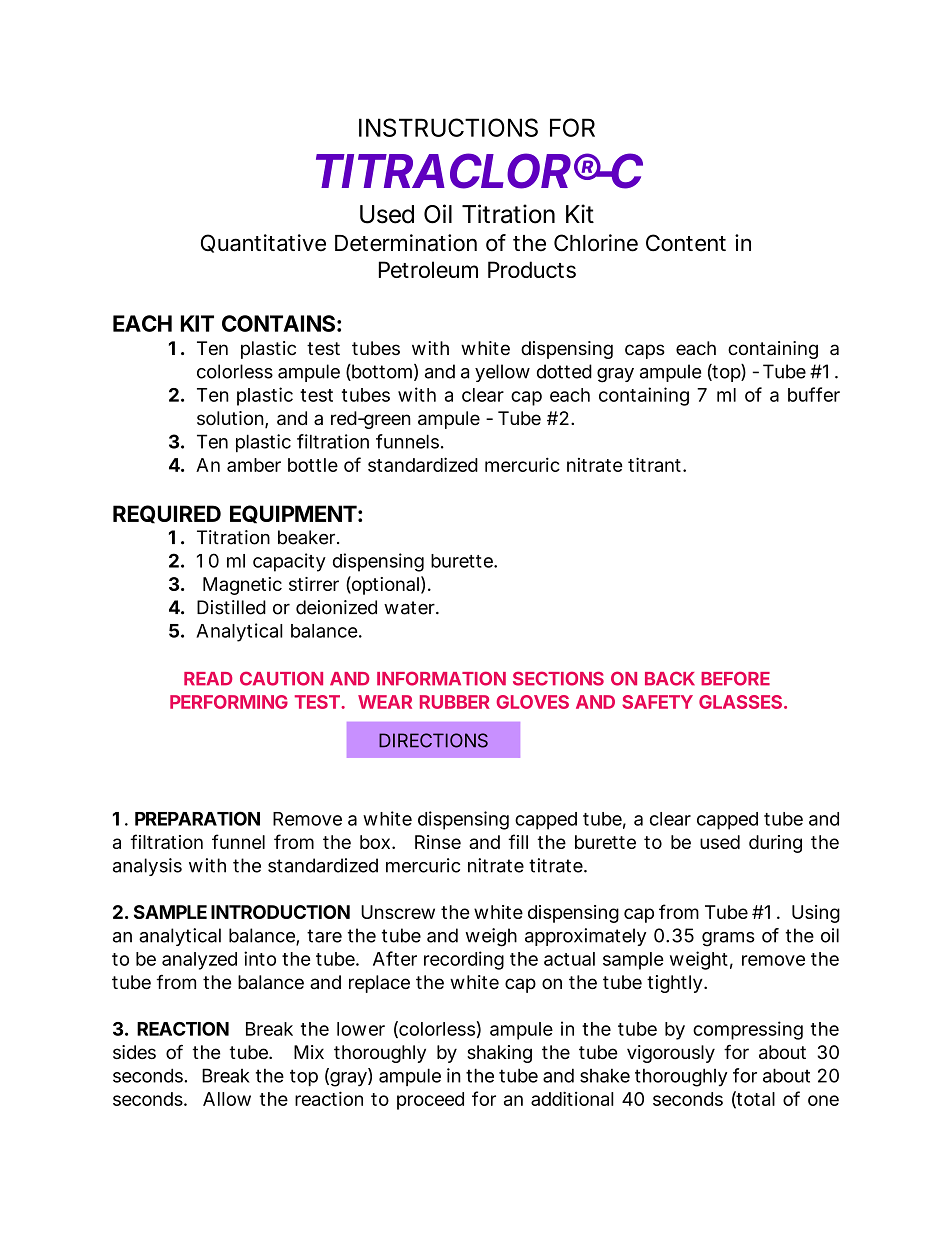 This document has width=952, height=1233. Describe the element at coordinates (448, 127) in the document. I see `INSTRUCTIONS` at that location.
